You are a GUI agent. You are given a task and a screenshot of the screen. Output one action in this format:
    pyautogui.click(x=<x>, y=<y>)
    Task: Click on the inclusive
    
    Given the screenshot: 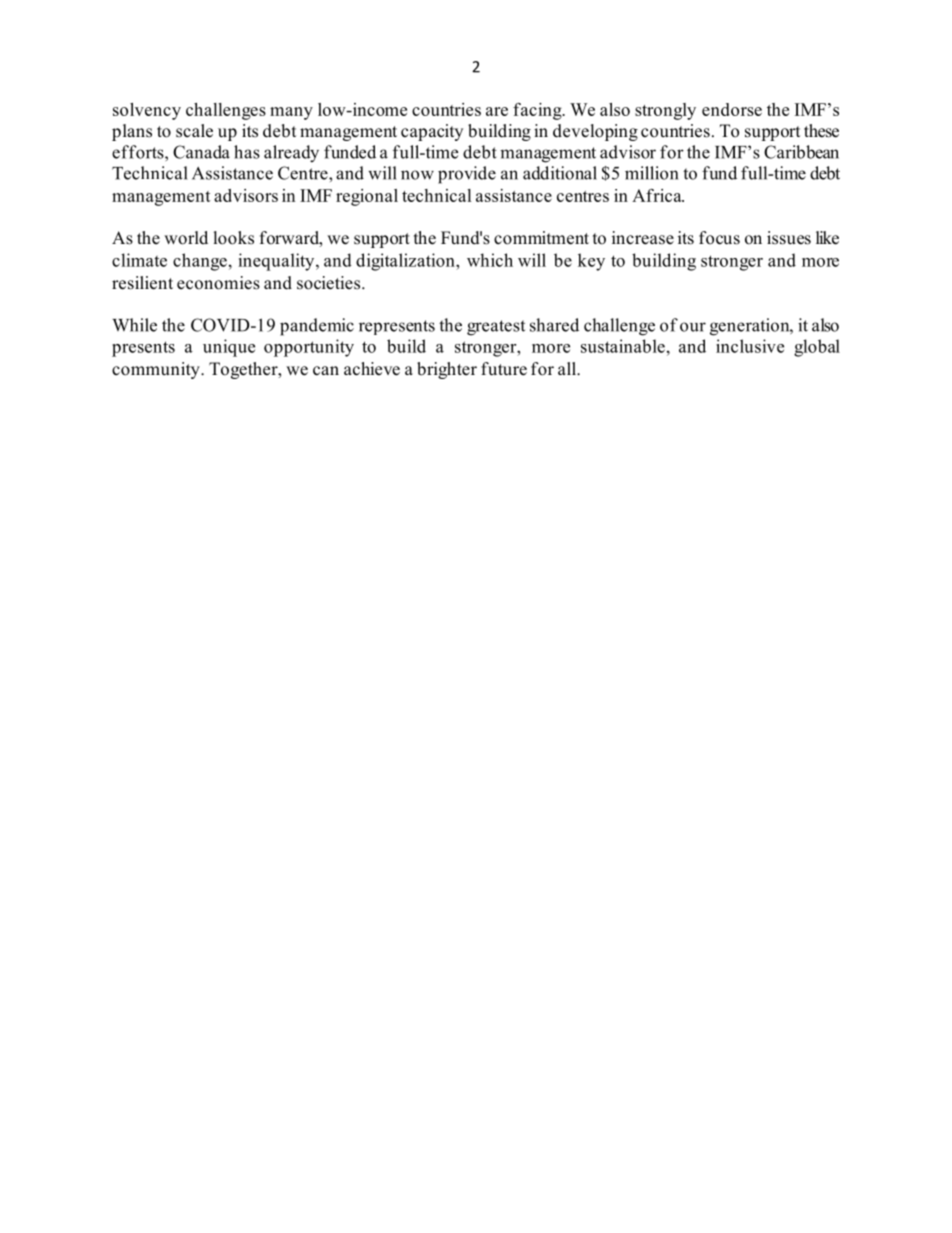 What is the action you would take?
    pyautogui.click(x=750, y=346)
